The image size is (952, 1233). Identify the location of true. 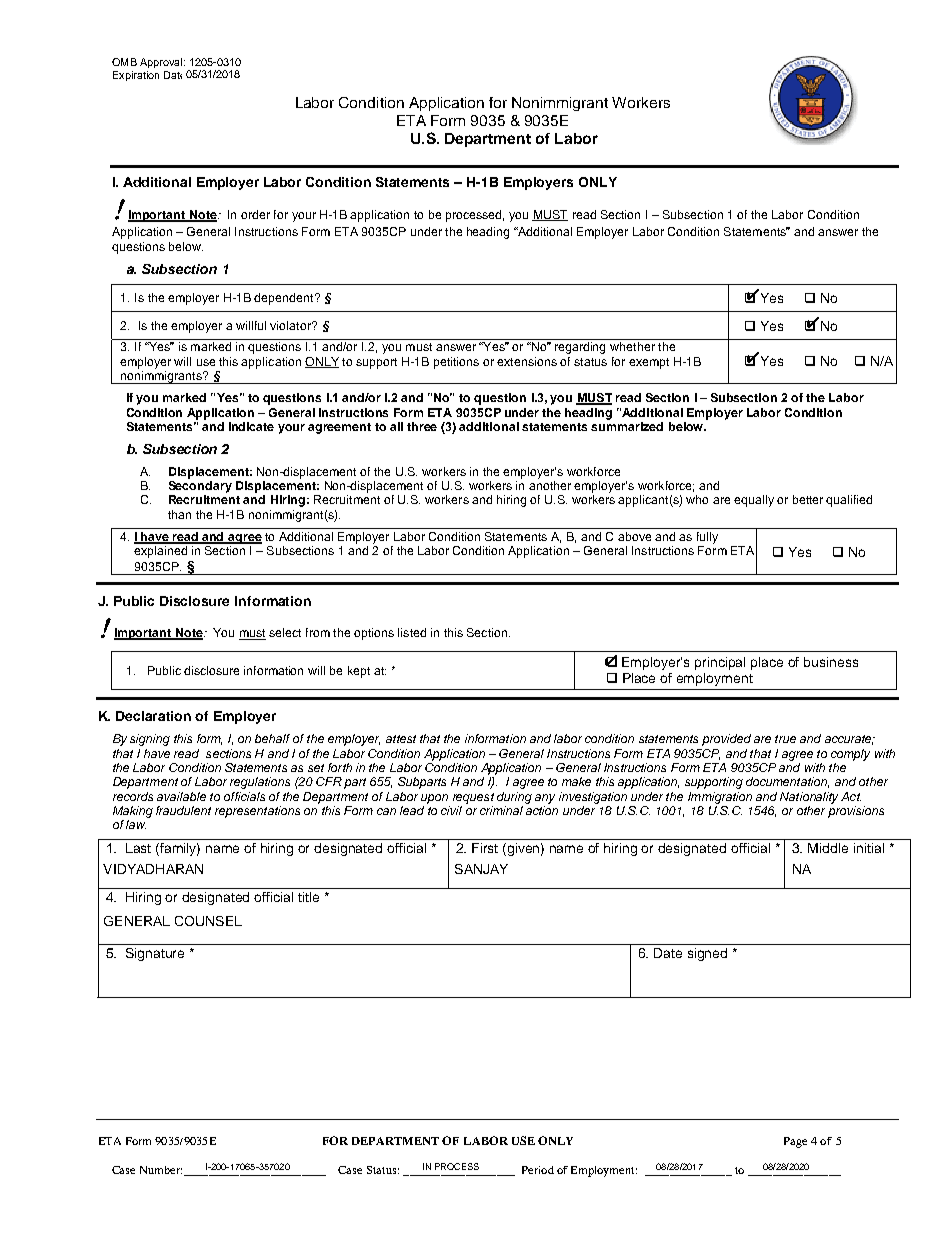
(785, 739).
